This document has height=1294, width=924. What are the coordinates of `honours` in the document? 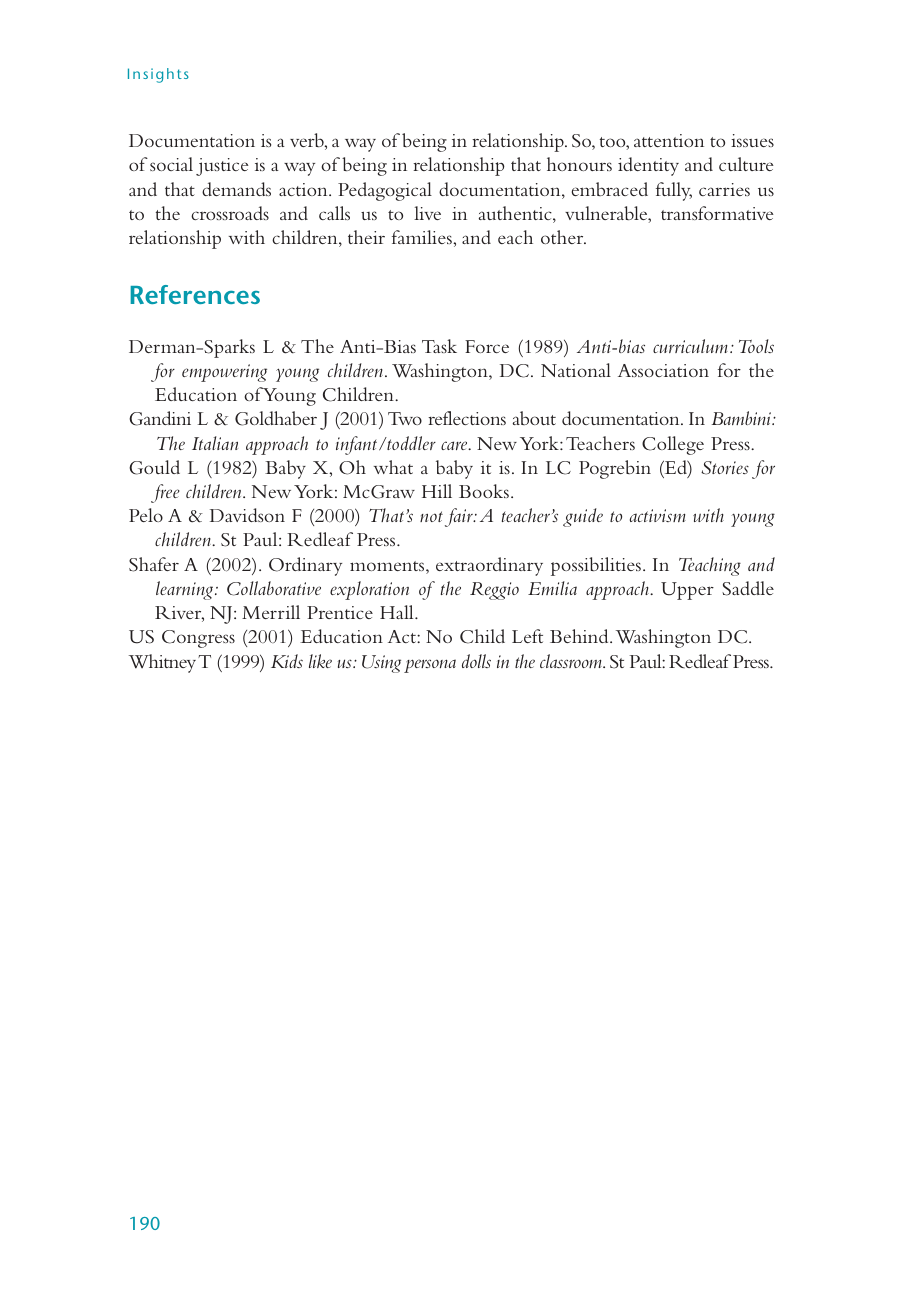 It's located at (579, 164).
